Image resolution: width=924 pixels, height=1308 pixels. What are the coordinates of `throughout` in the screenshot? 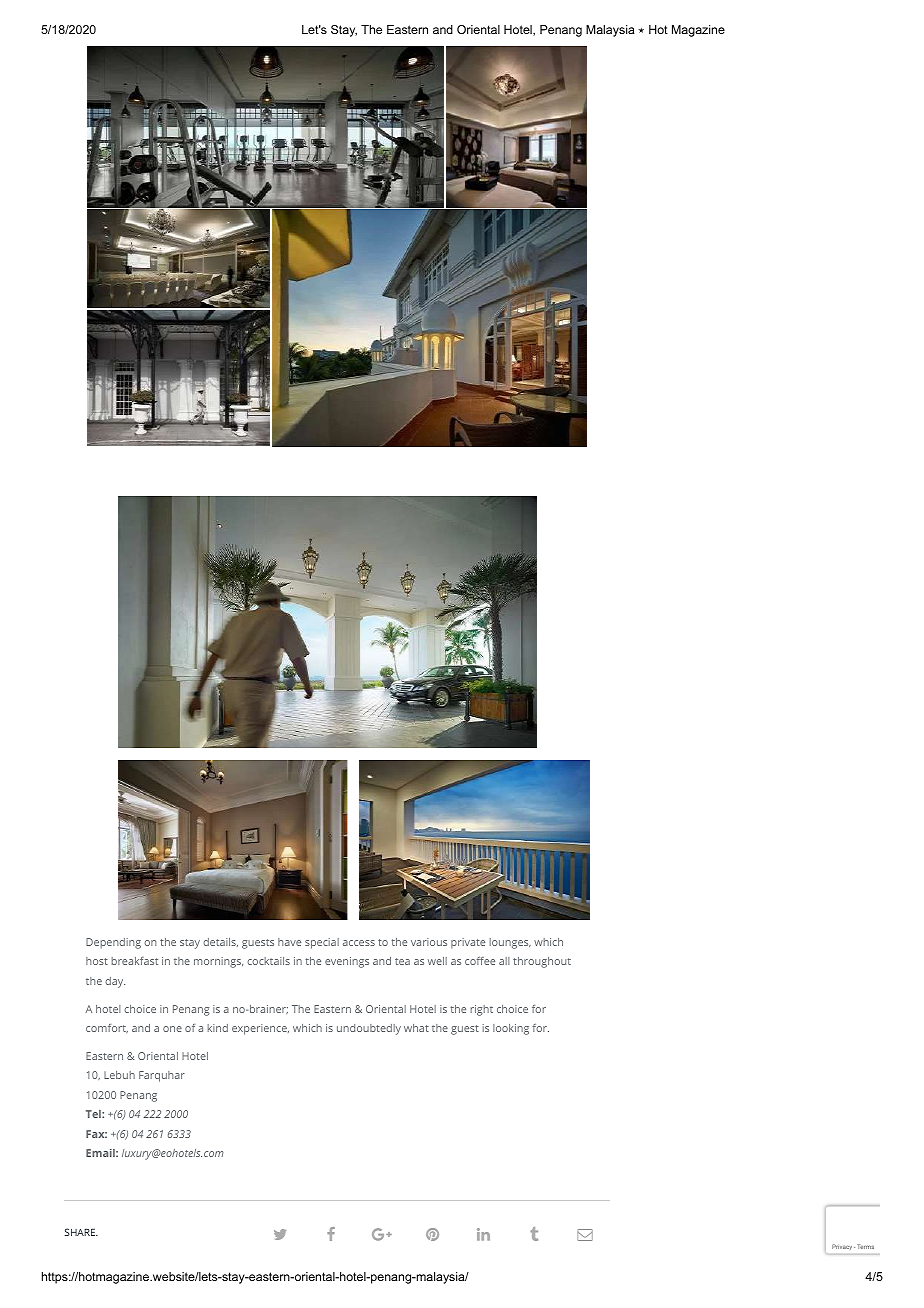 It's located at (542, 962).
